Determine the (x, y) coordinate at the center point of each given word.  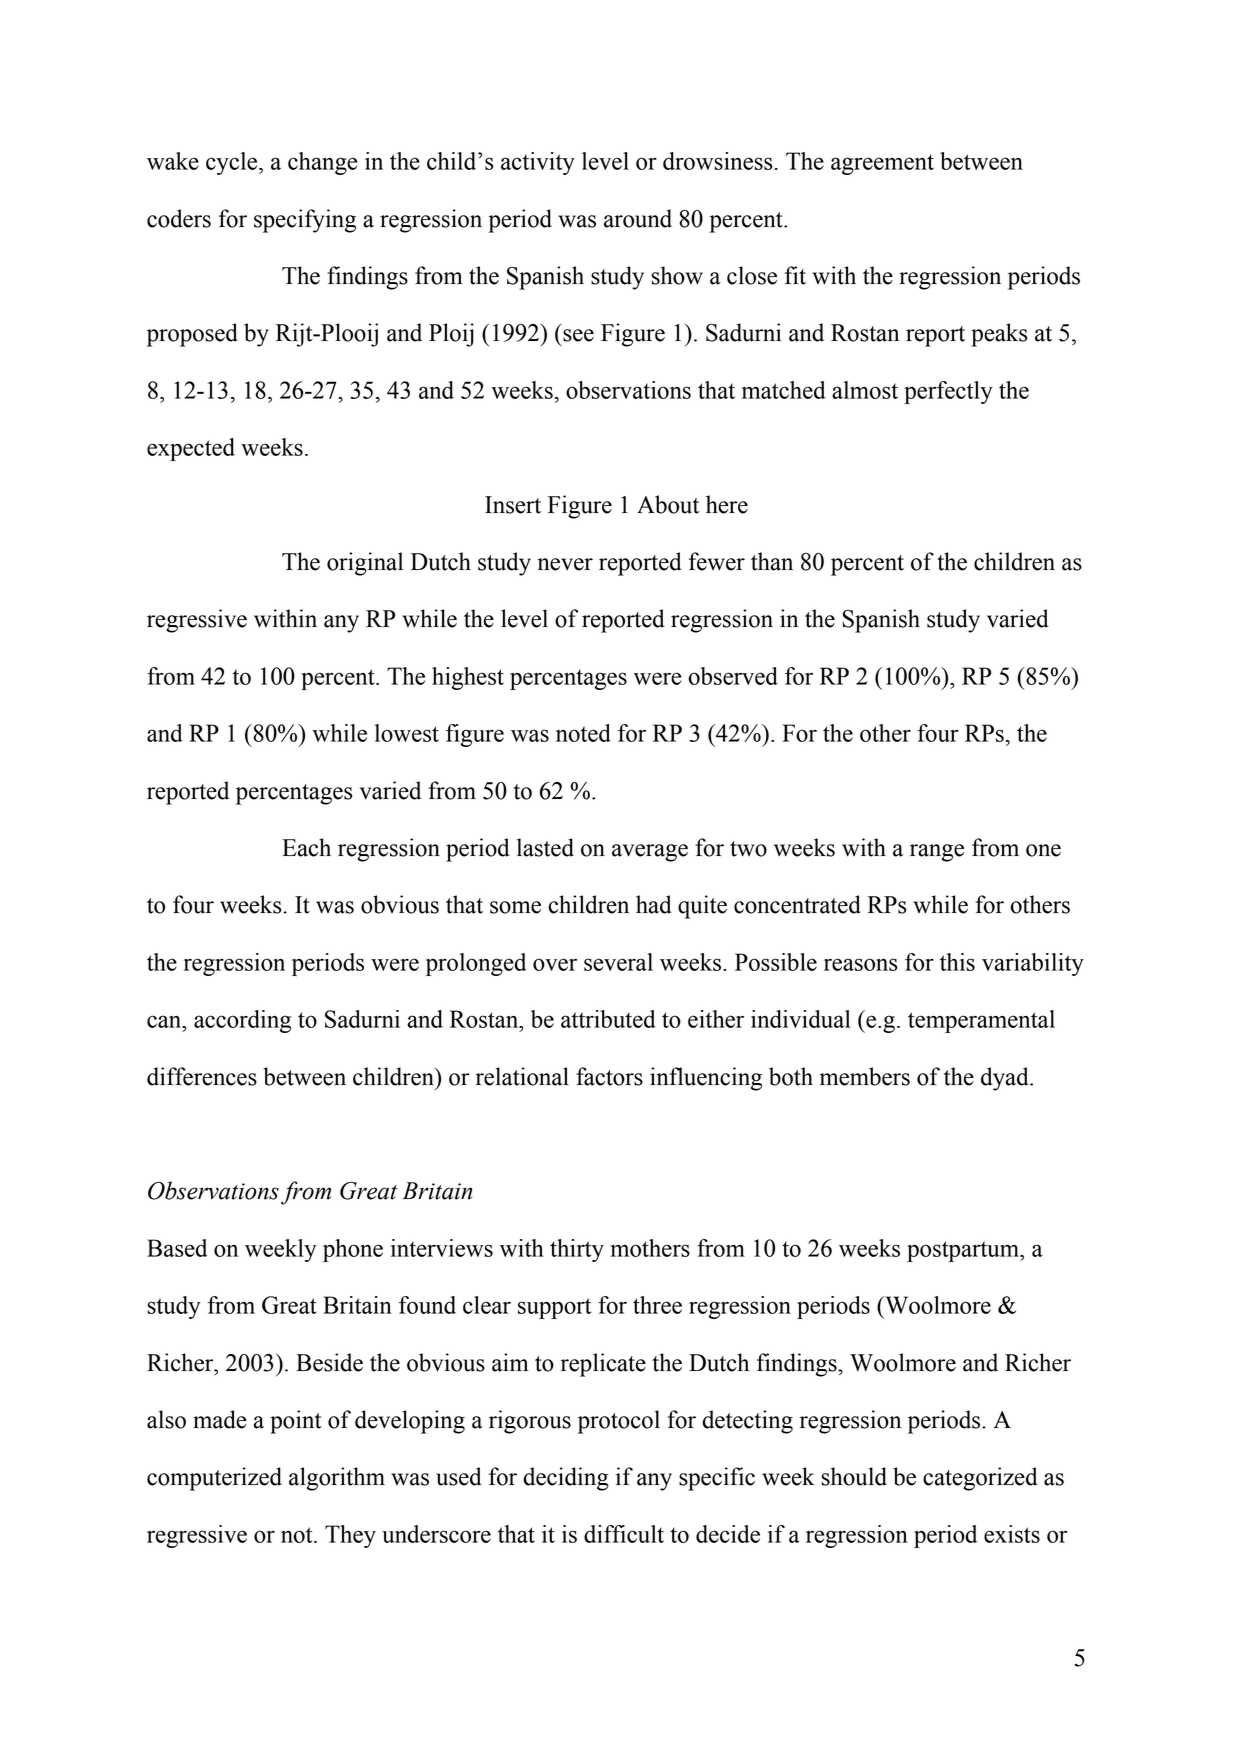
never (565, 564)
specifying (305, 221)
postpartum (964, 1251)
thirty (577, 1250)
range (937, 853)
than (772, 561)
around (638, 218)
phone (353, 1250)
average (650, 853)
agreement (882, 164)
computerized (214, 1479)
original (365, 564)
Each (306, 847)
